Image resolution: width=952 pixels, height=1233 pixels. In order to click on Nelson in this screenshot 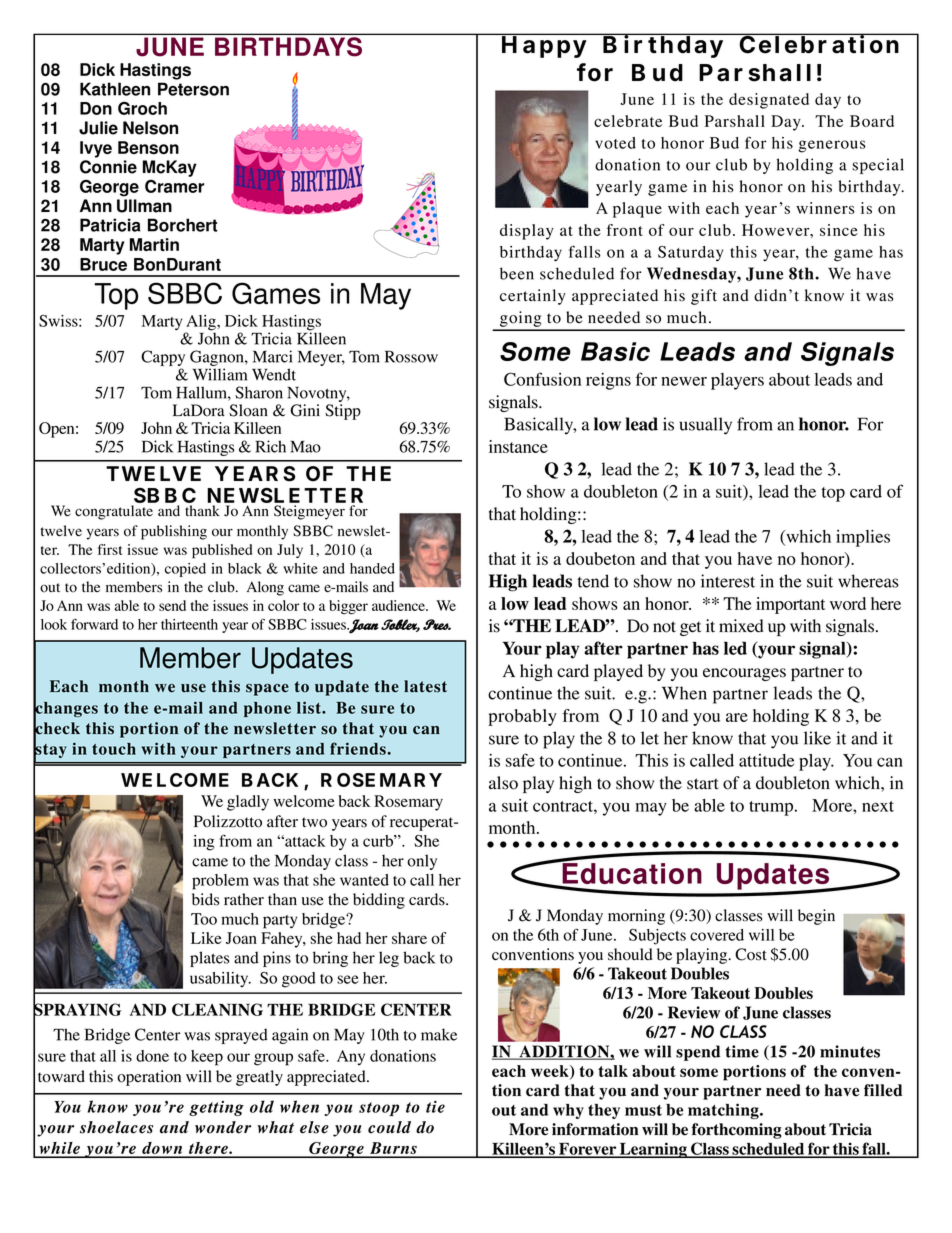, I will do `click(150, 128)`.
